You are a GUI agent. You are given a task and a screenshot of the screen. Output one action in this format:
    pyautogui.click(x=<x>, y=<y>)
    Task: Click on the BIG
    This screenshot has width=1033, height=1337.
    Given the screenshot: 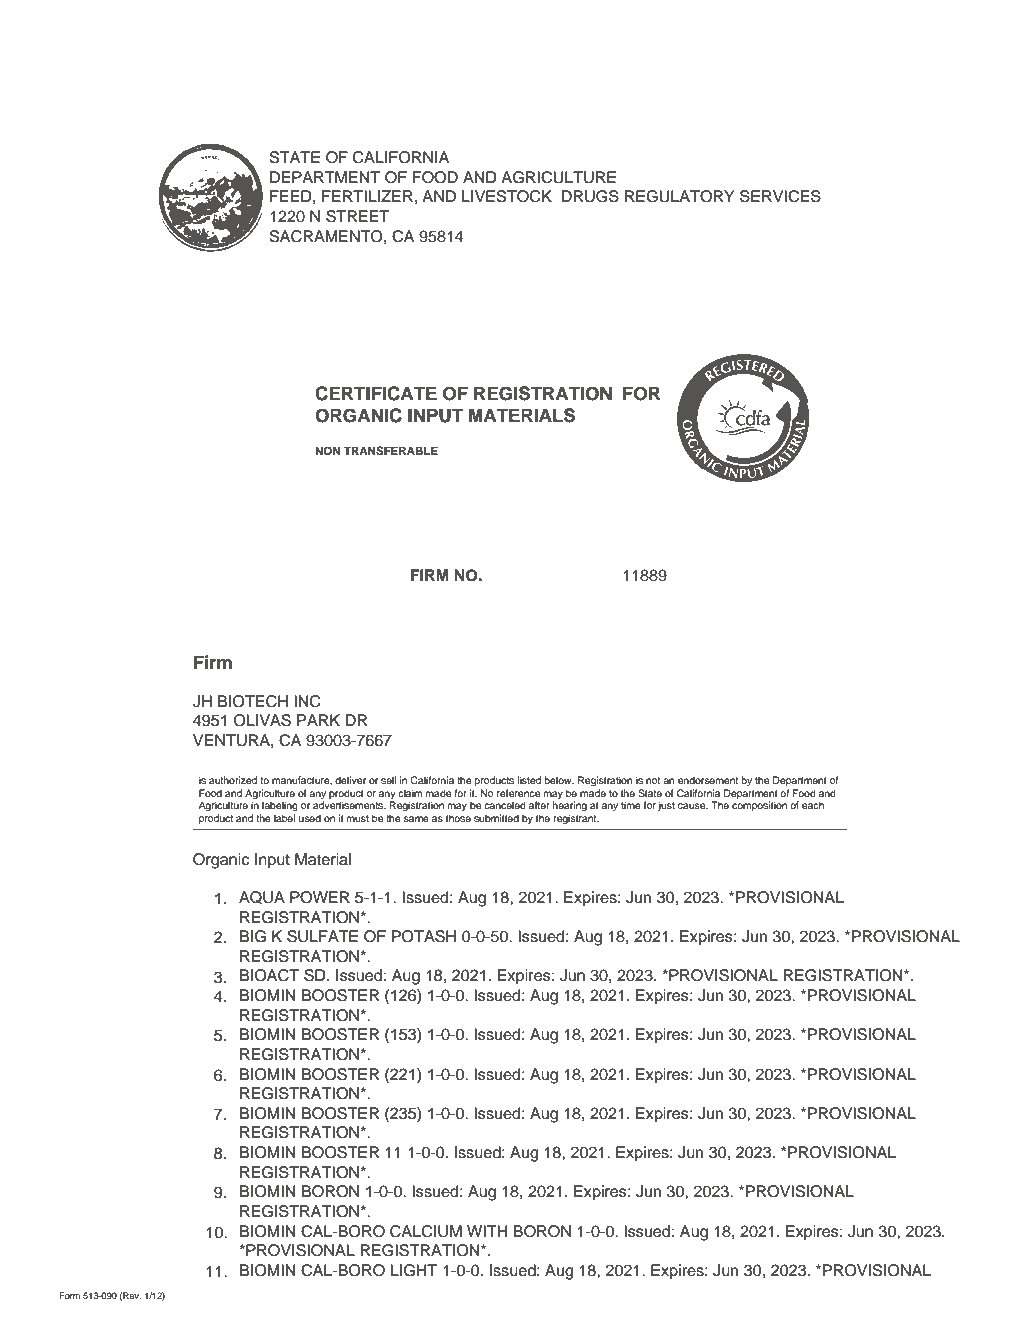 What is the action you would take?
    pyautogui.click(x=253, y=936)
